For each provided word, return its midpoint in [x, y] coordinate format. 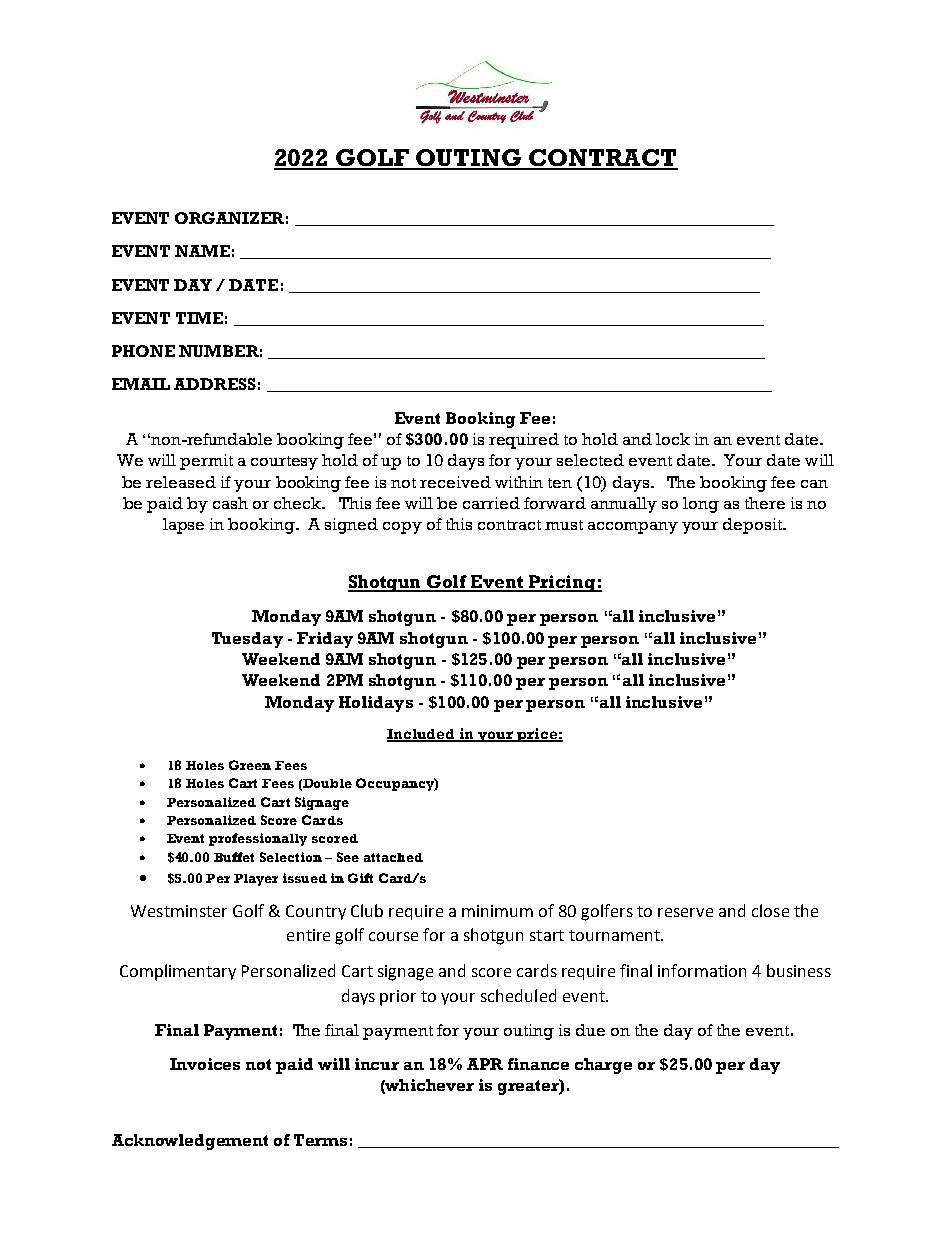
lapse [183, 526]
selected [590, 460]
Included [422, 735]
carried [491, 503]
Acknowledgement [190, 1142]
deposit [753, 526]
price [537, 735]
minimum [497, 911]
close [770, 910]
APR [485, 1064]
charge [603, 1066]
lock [673, 439]
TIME [199, 318]
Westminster [179, 911]
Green [250, 765]
